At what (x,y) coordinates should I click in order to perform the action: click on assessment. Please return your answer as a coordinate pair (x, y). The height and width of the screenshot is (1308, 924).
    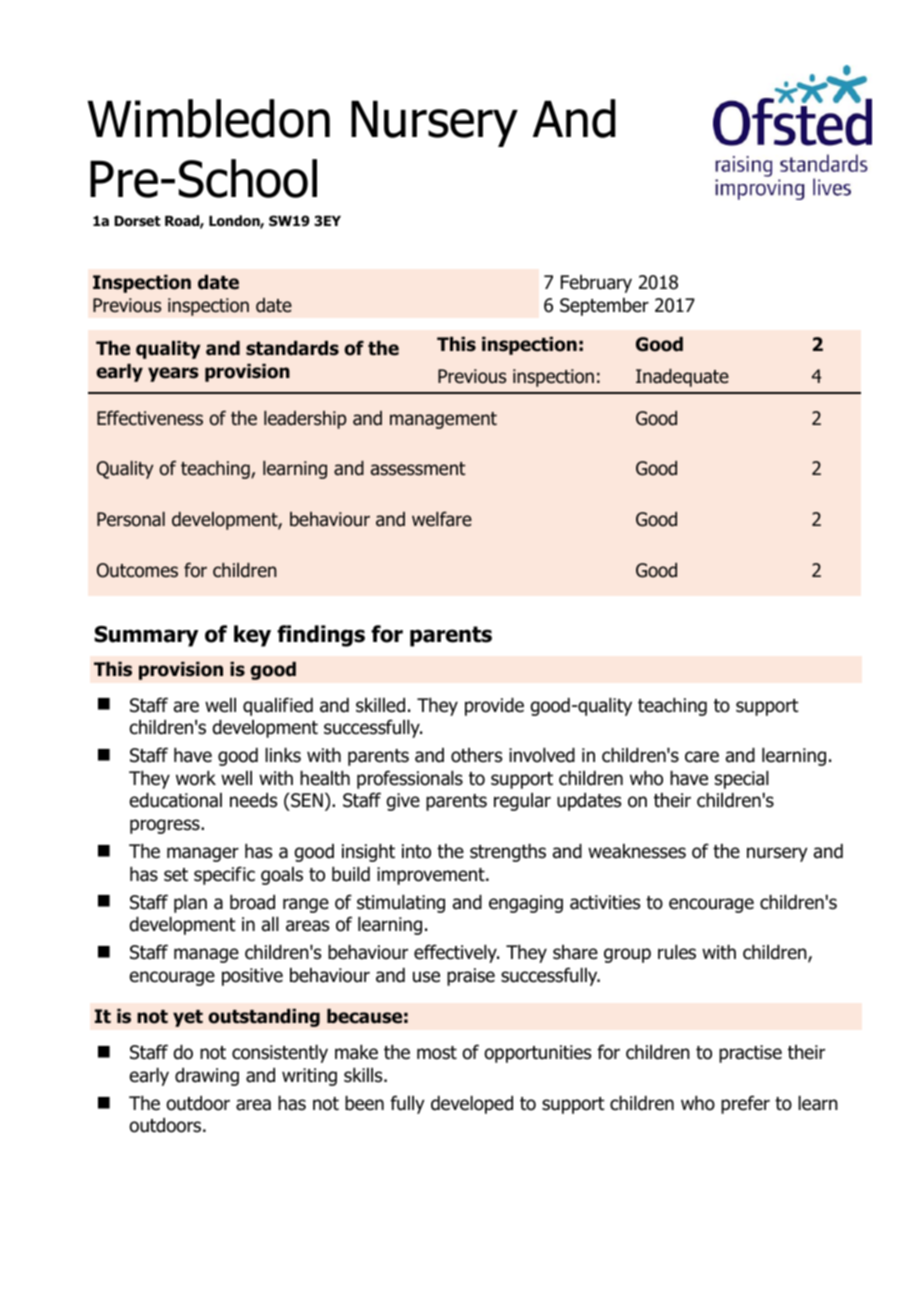
    Looking at the image, I should click on (418, 469).
